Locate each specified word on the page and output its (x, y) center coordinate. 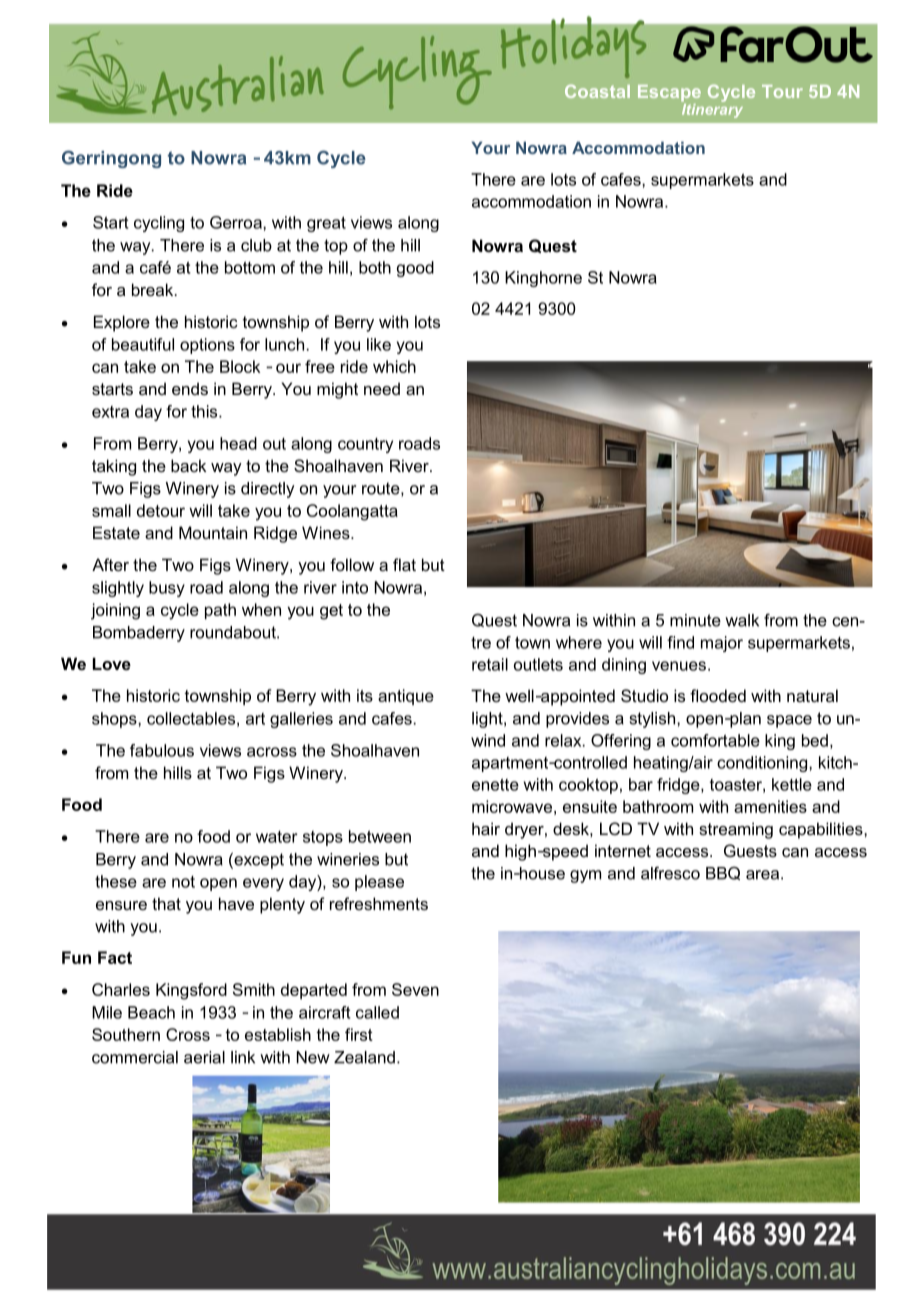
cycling (159, 224)
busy (167, 589)
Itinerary (712, 109)
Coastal (597, 91)
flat (404, 564)
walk (742, 620)
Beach (151, 1012)
